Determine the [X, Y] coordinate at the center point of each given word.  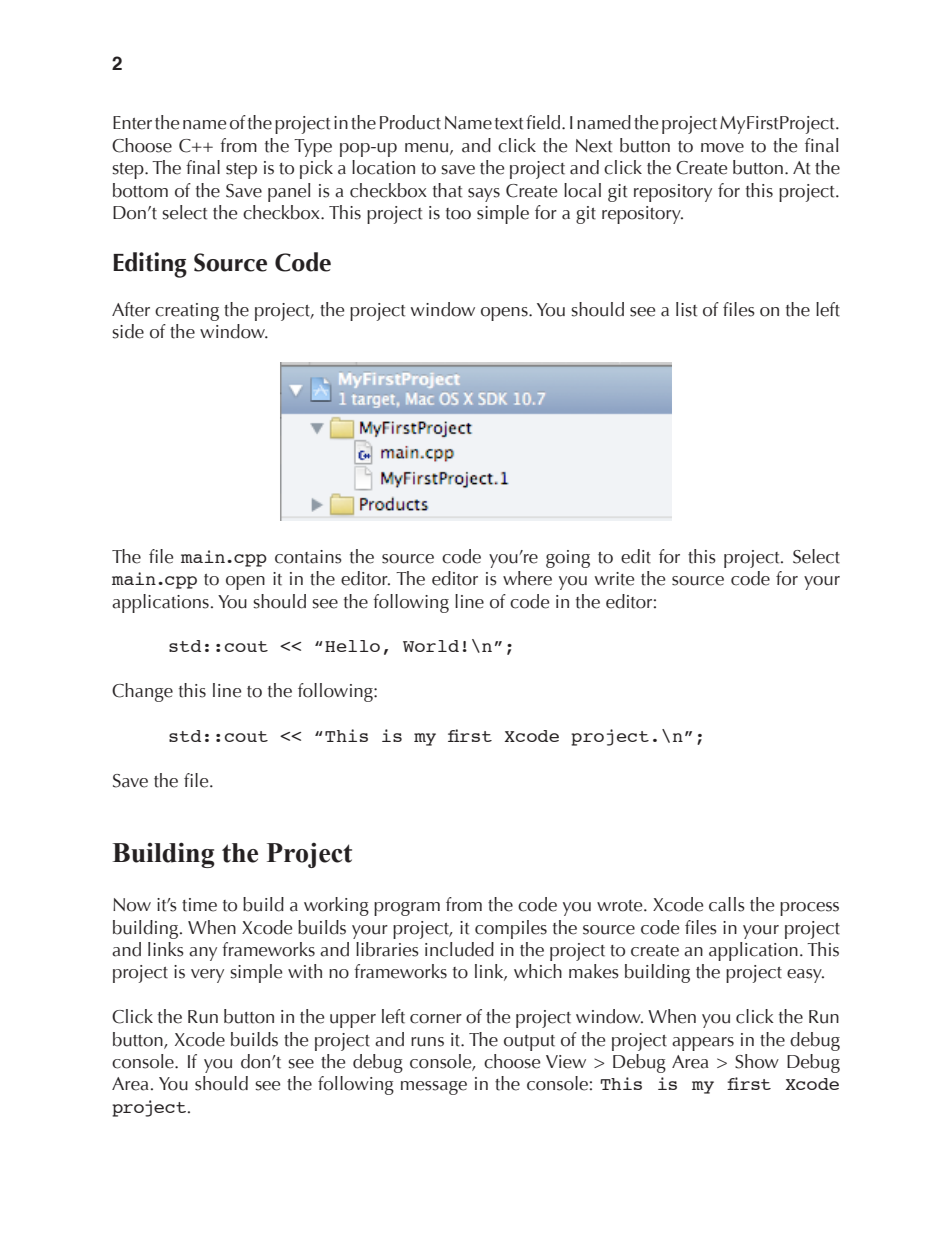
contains [308, 557]
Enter [132, 123]
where [527, 578]
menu [428, 148]
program [407, 909]
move [722, 148]
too [458, 214]
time [199, 905]
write [615, 579]
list [686, 309]
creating [187, 312]
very [207, 976]
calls [727, 904]
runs [427, 1042]
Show [757, 1061]
